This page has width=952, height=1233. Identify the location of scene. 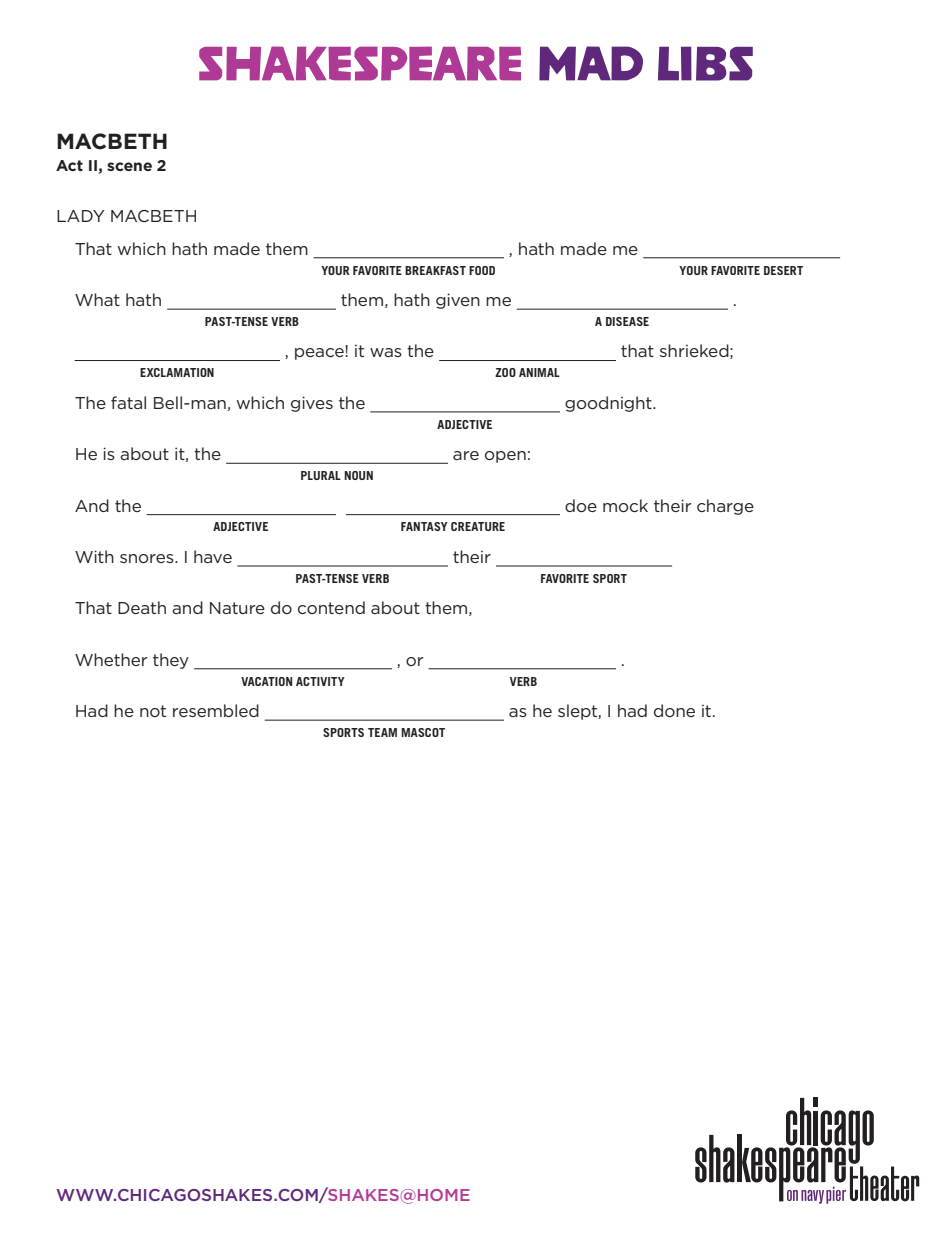
(129, 166).
